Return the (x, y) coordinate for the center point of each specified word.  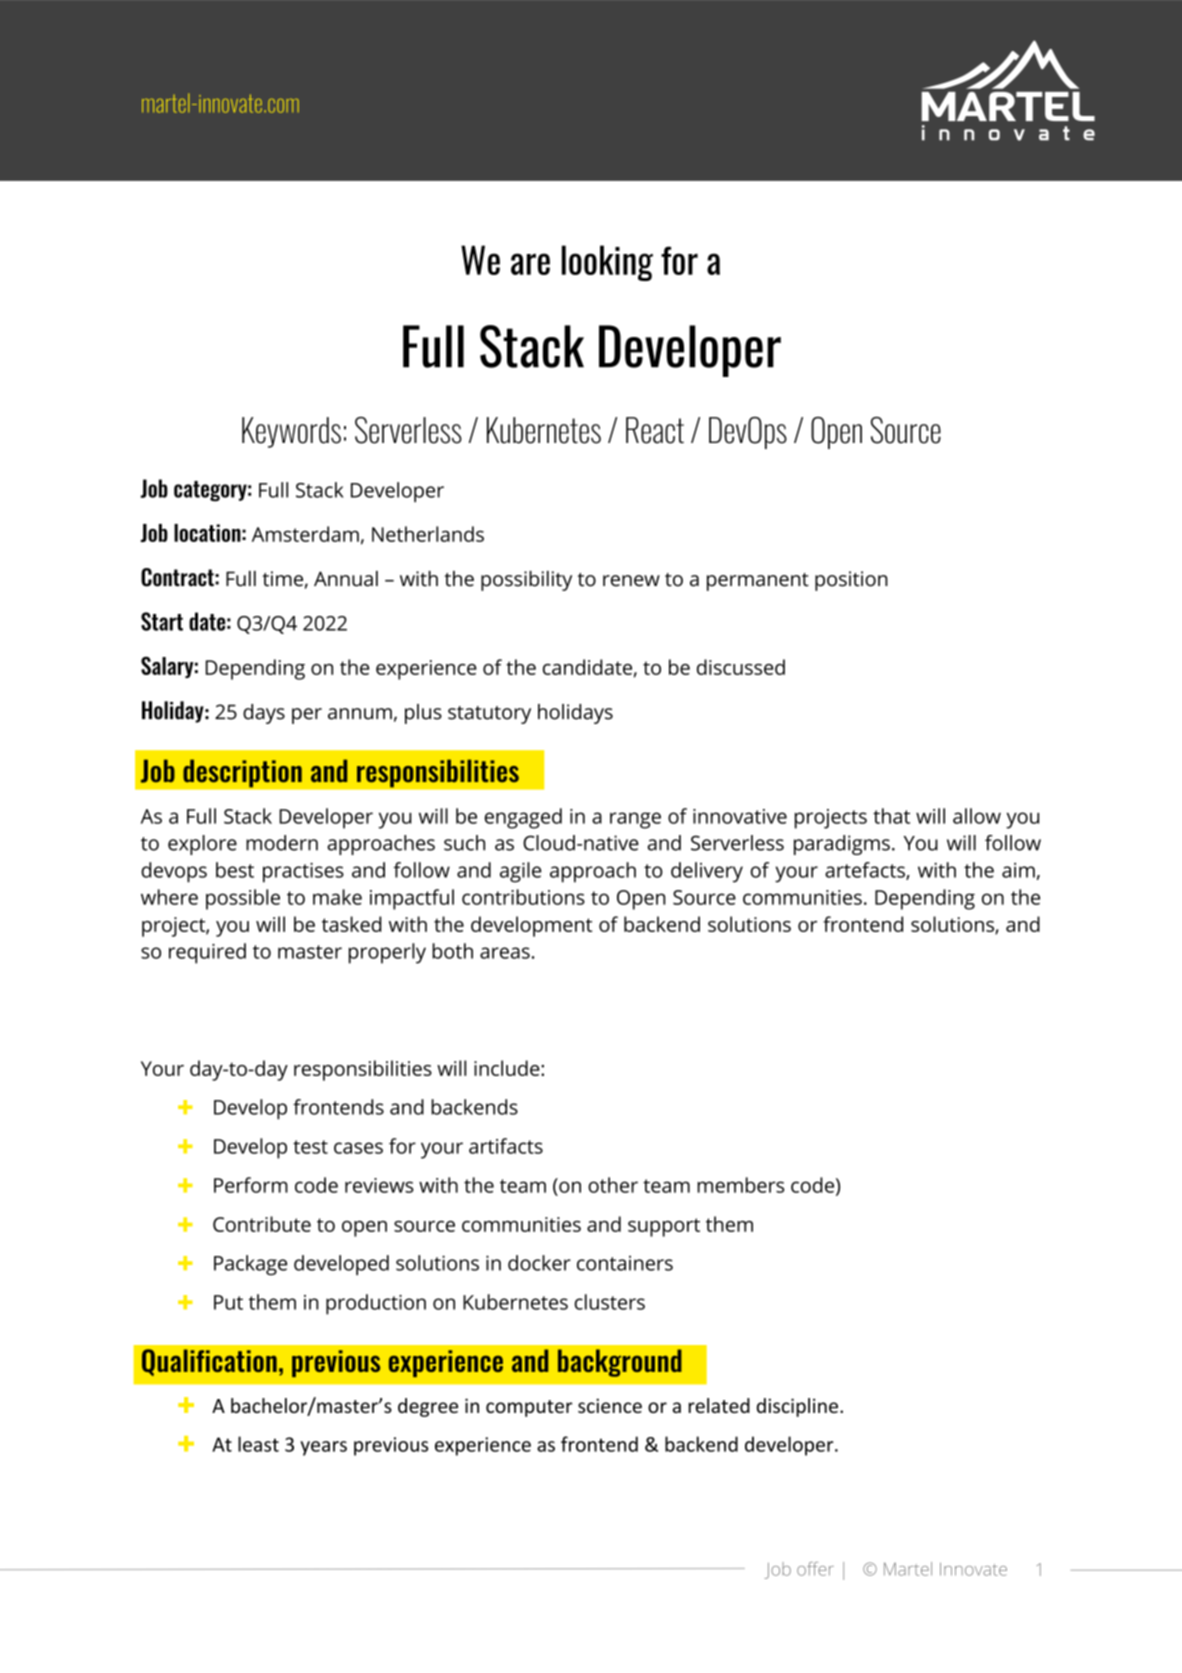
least (258, 1444)
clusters (610, 1302)
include (508, 1068)
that (891, 816)
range (635, 820)
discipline (797, 1407)
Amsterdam (305, 534)
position (851, 581)
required (207, 953)
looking (607, 263)
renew (631, 581)
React (655, 430)
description (242, 773)
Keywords (291, 432)
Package (250, 1265)
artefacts (866, 871)
